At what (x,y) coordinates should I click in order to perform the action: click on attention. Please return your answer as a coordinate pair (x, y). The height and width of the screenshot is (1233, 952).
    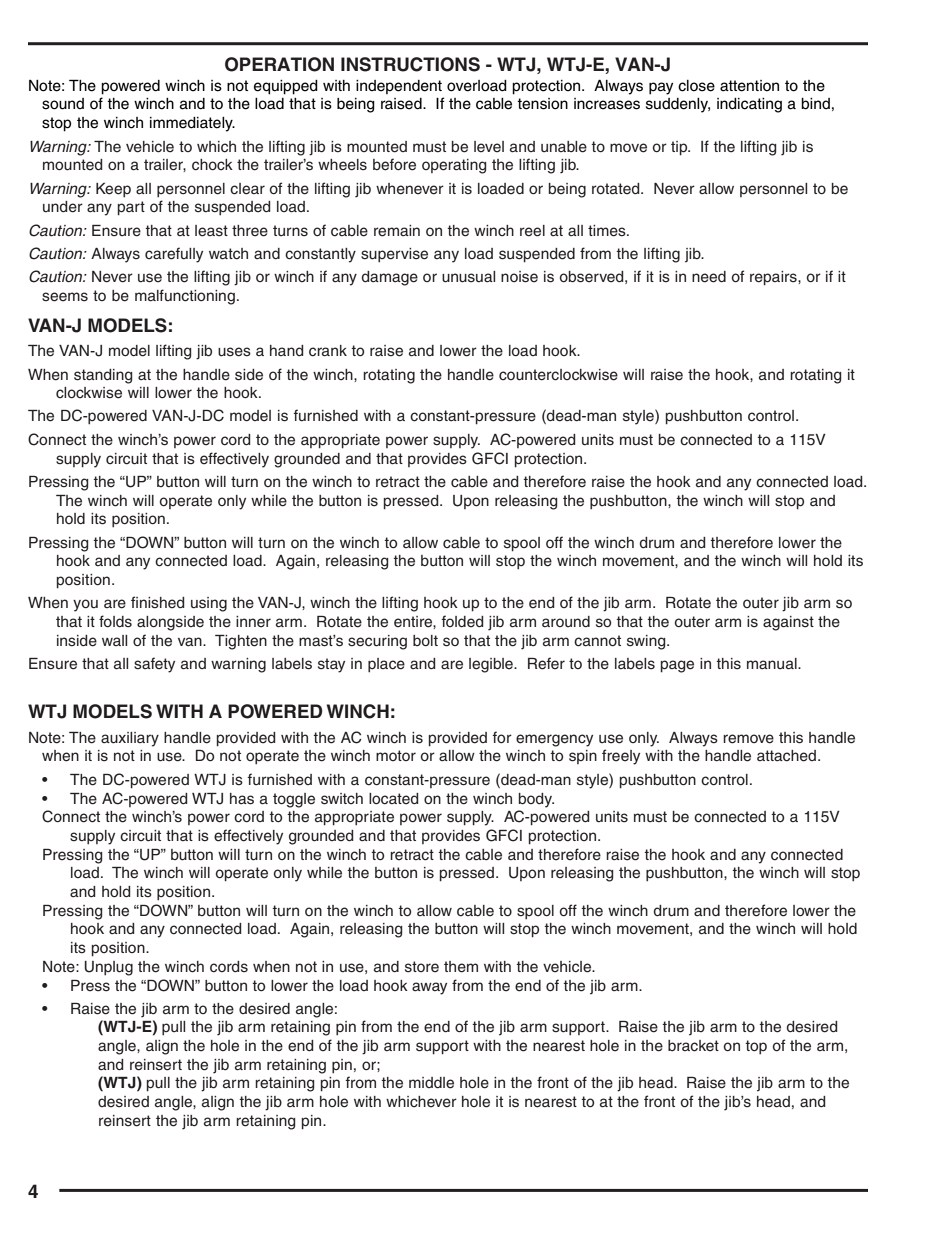
    Looking at the image, I should click on (749, 86).
